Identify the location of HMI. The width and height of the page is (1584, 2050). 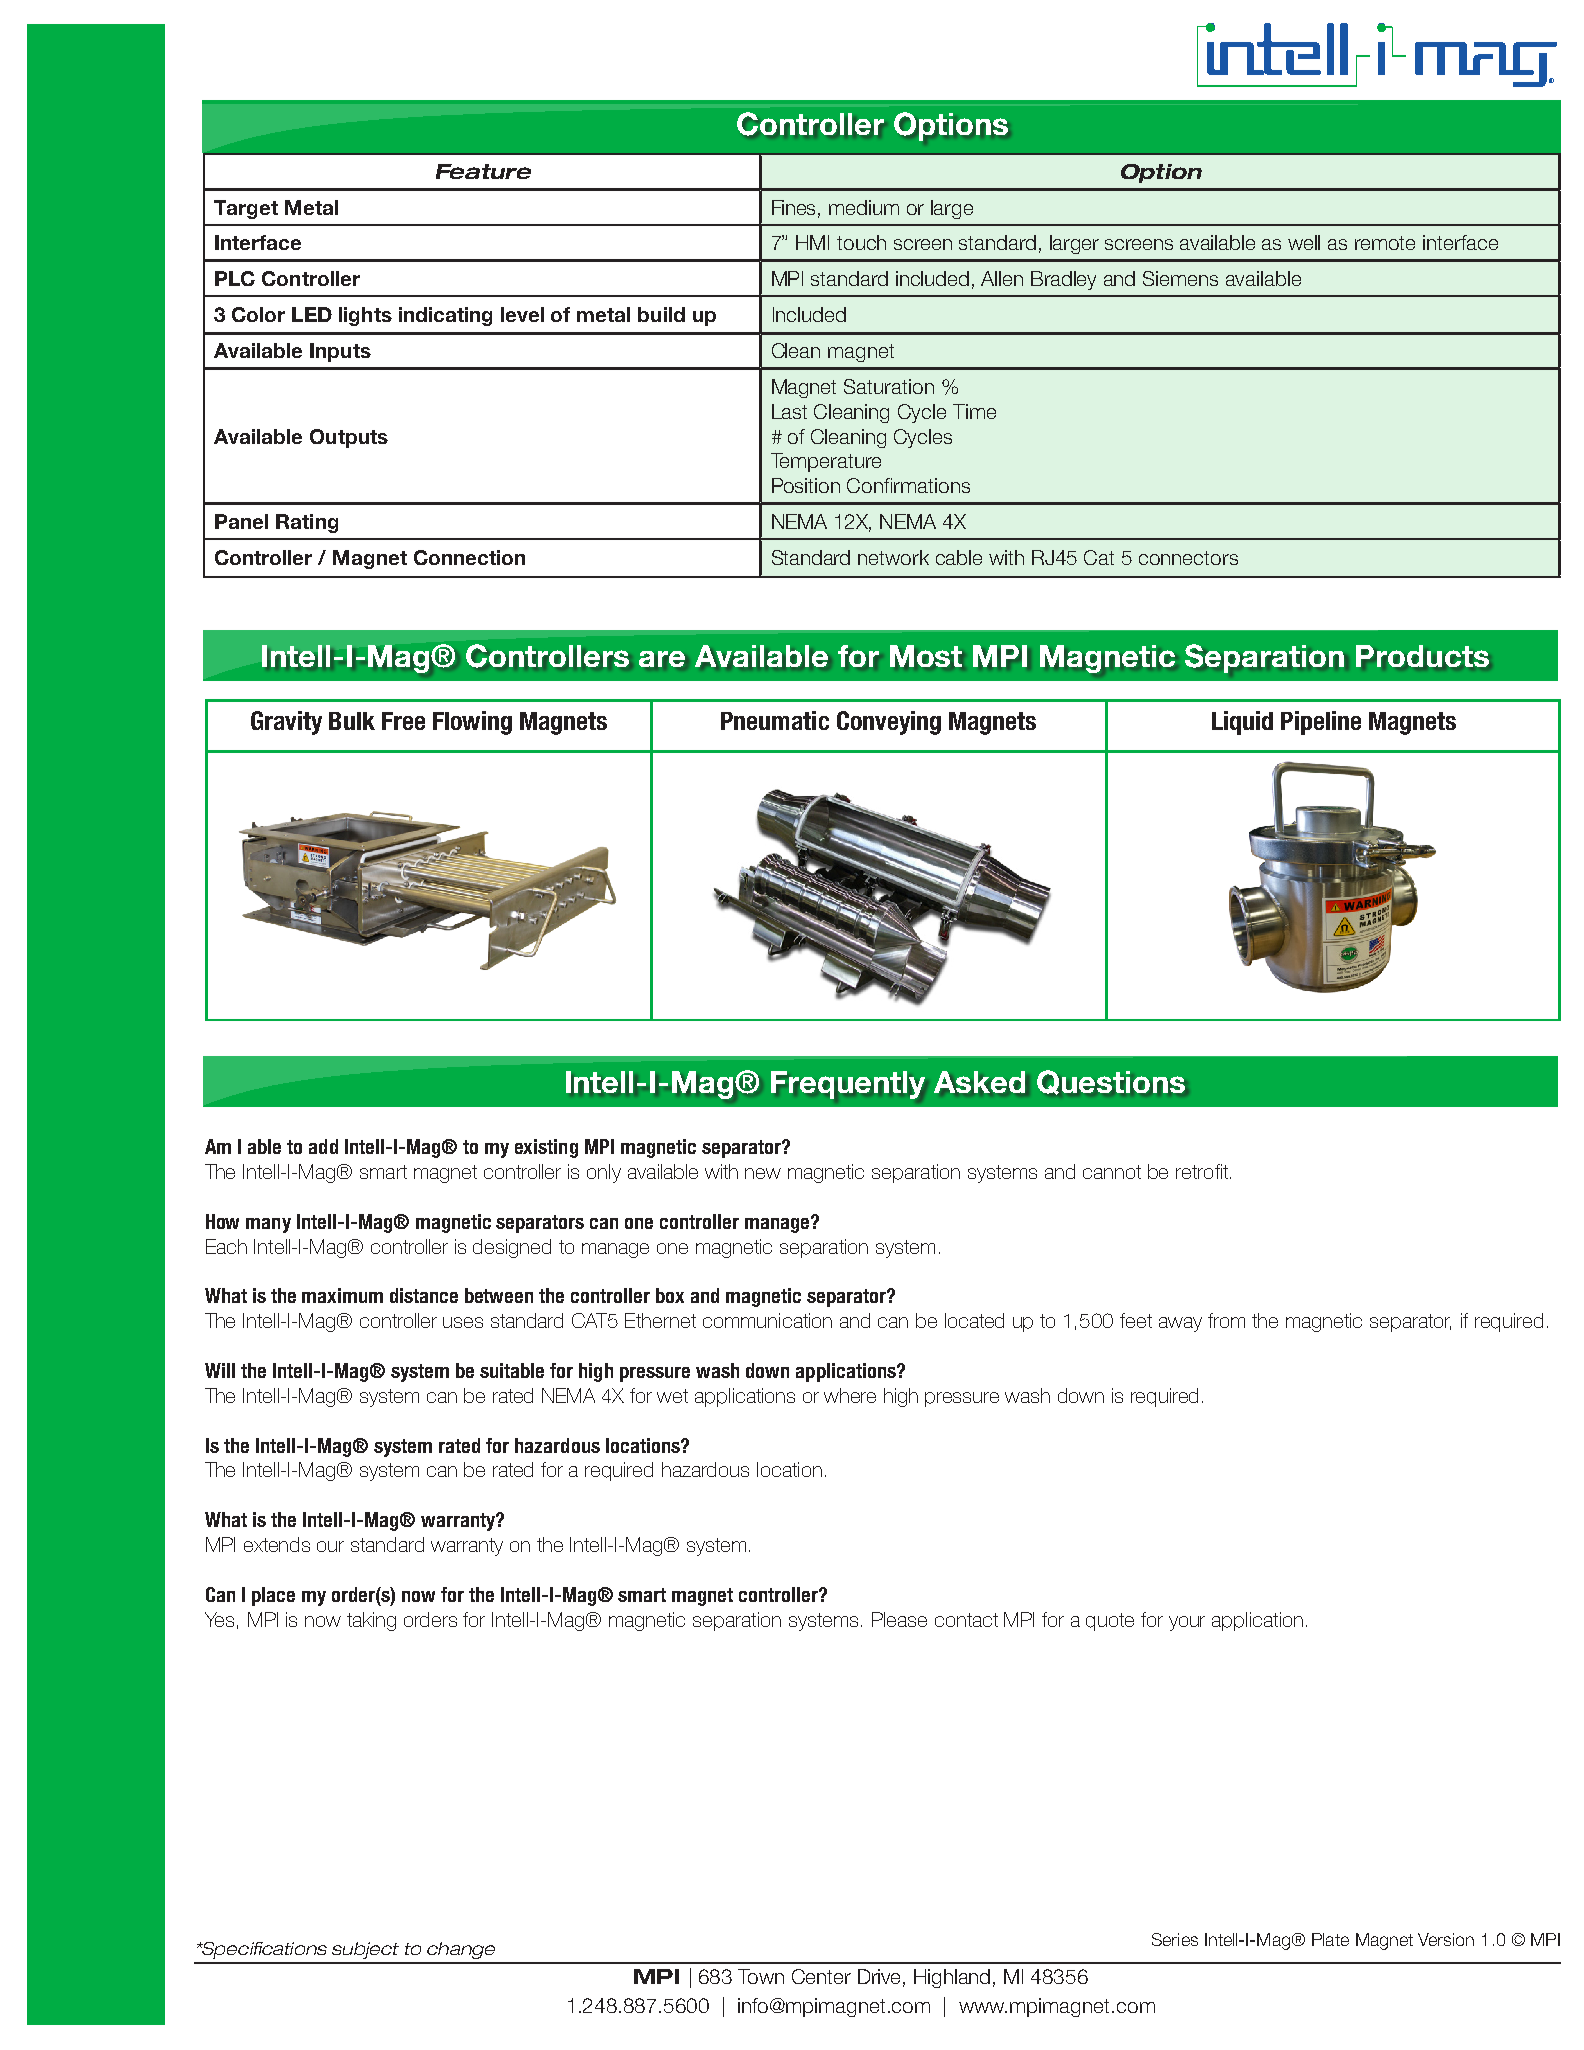
(812, 242).
